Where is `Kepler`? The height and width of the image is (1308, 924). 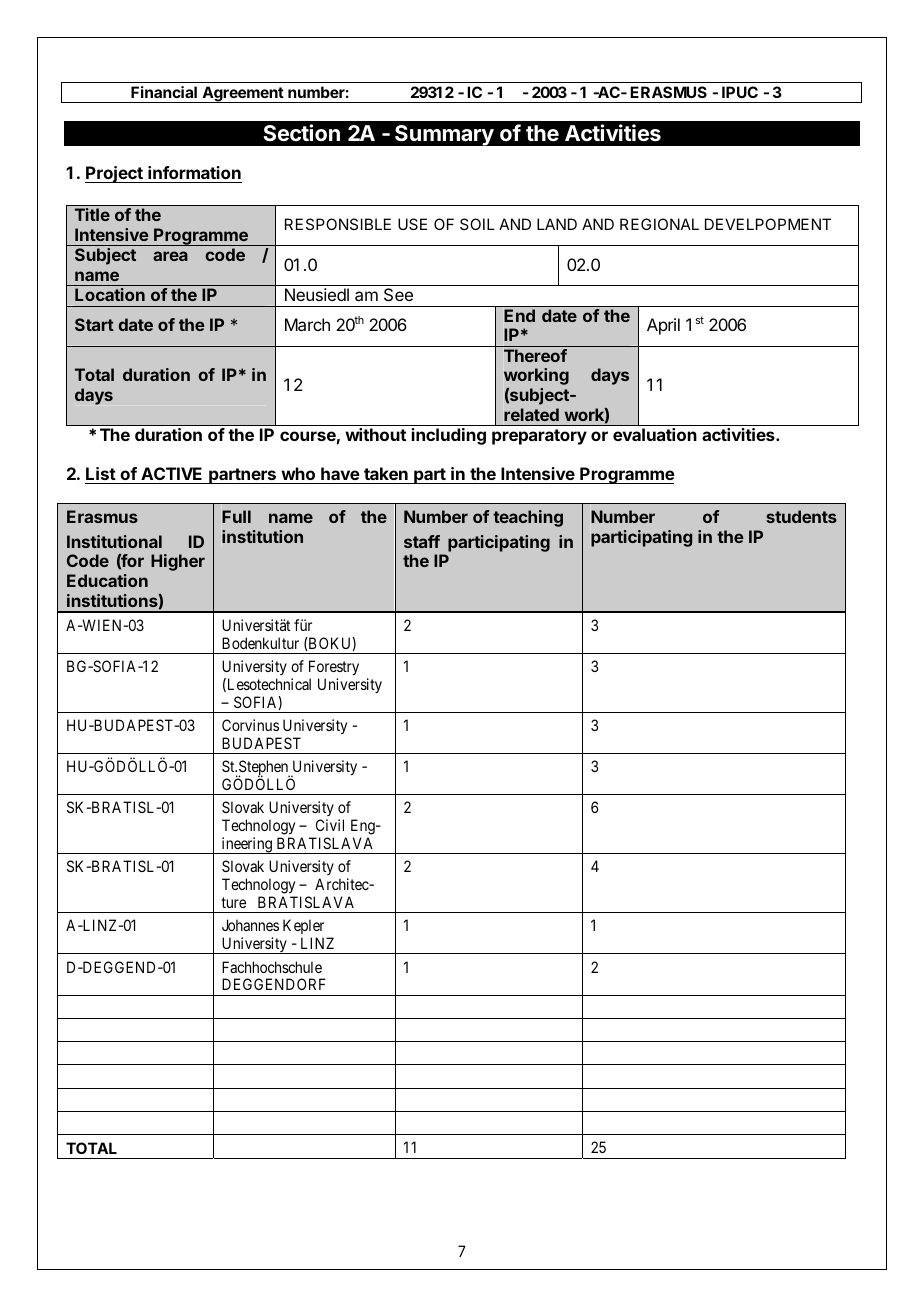 Kepler is located at coordinates (303, 928).
